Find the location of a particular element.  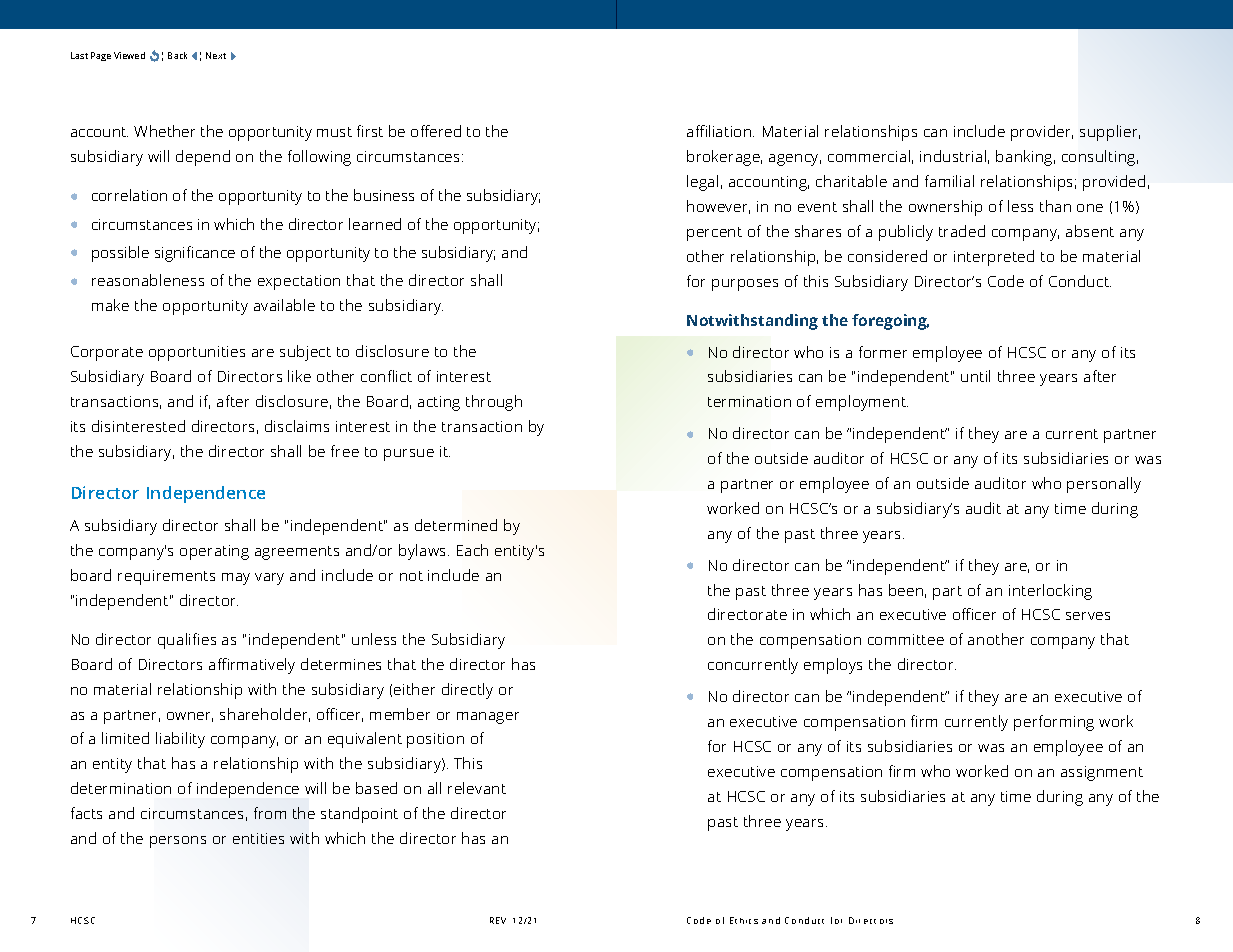

persons is located at coordinates (178, 842).
